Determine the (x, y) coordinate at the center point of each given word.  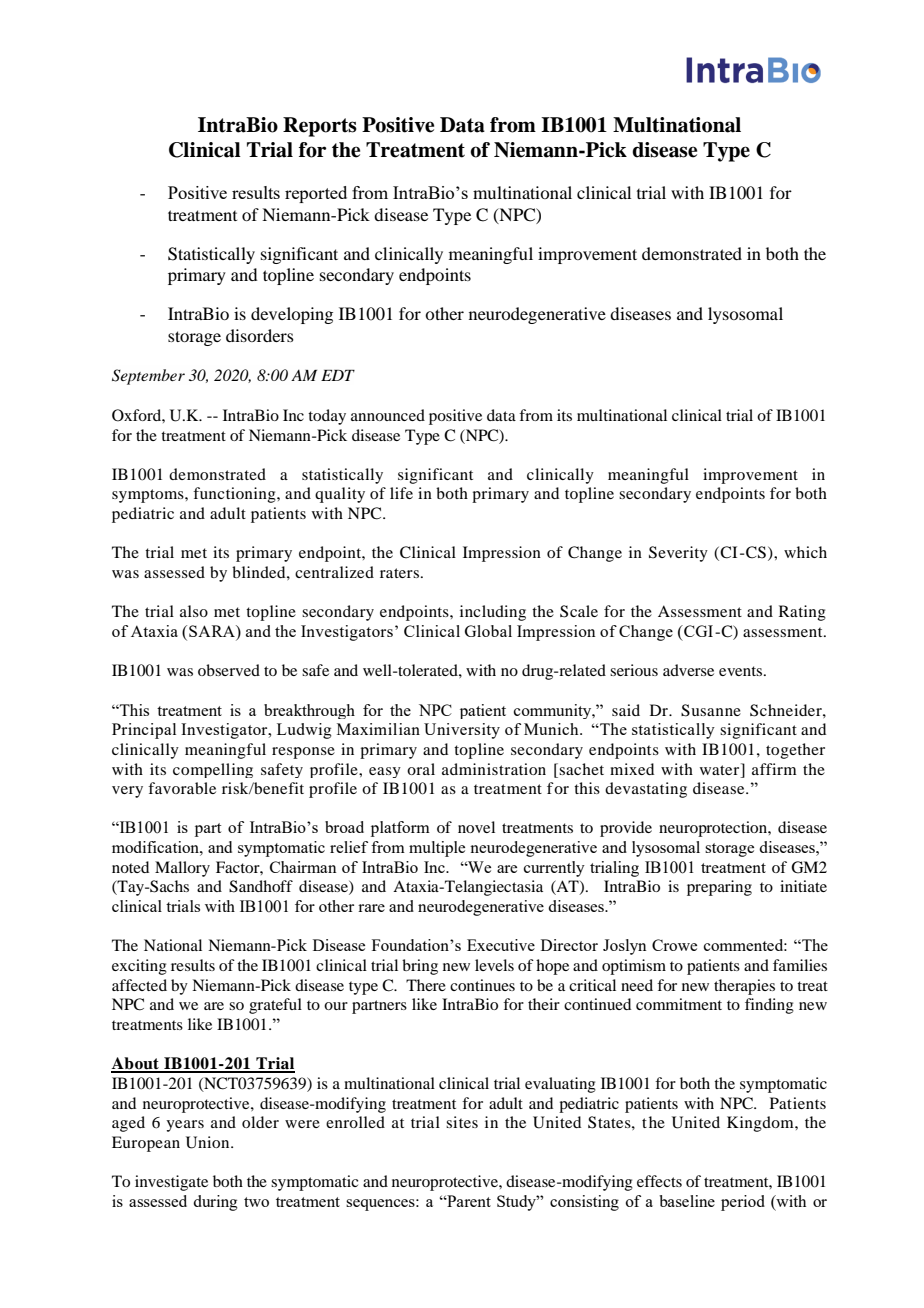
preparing (719, 888)
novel (476, 827)
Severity (678, 554)
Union (209, 1142)
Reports (320, 127)
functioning (235, 495)
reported (316, 194)
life (401, 493)
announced (388, 415)
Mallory (182, 869)
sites (462, 1122)
